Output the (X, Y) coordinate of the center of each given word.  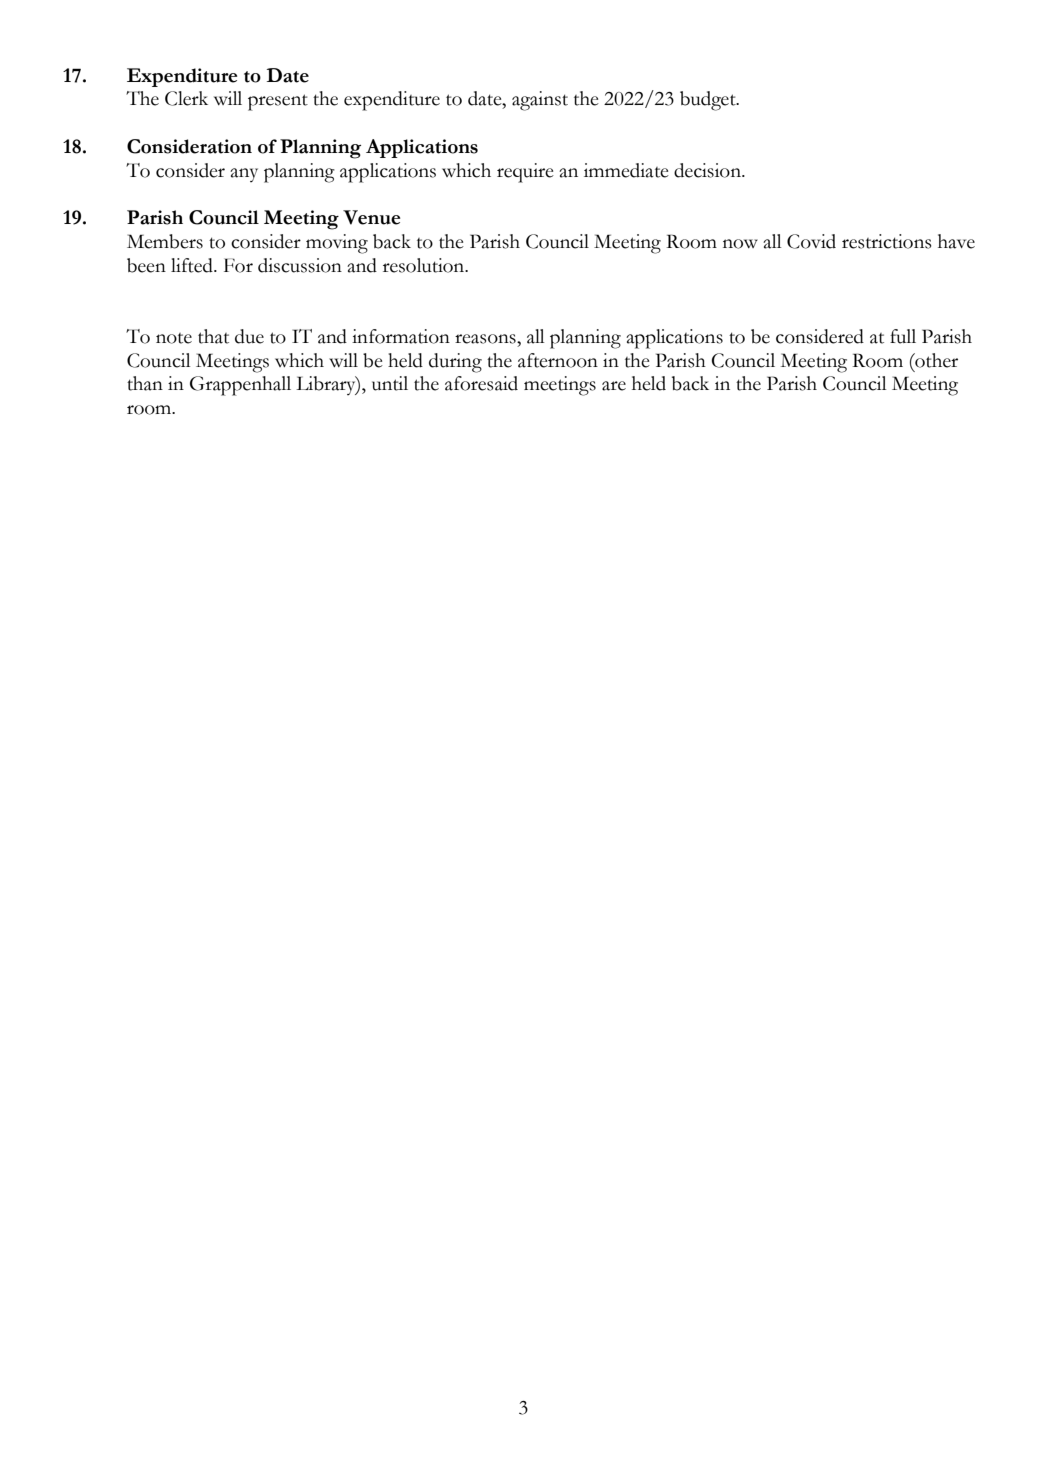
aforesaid (481, 383)
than (145, 383)
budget (709, 101)
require (525, 173)
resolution (425, 265)
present (278, 102)
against (540, 101)
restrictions (887, 241)
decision (708, 170)
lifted (193, 265)
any (244, 175)
